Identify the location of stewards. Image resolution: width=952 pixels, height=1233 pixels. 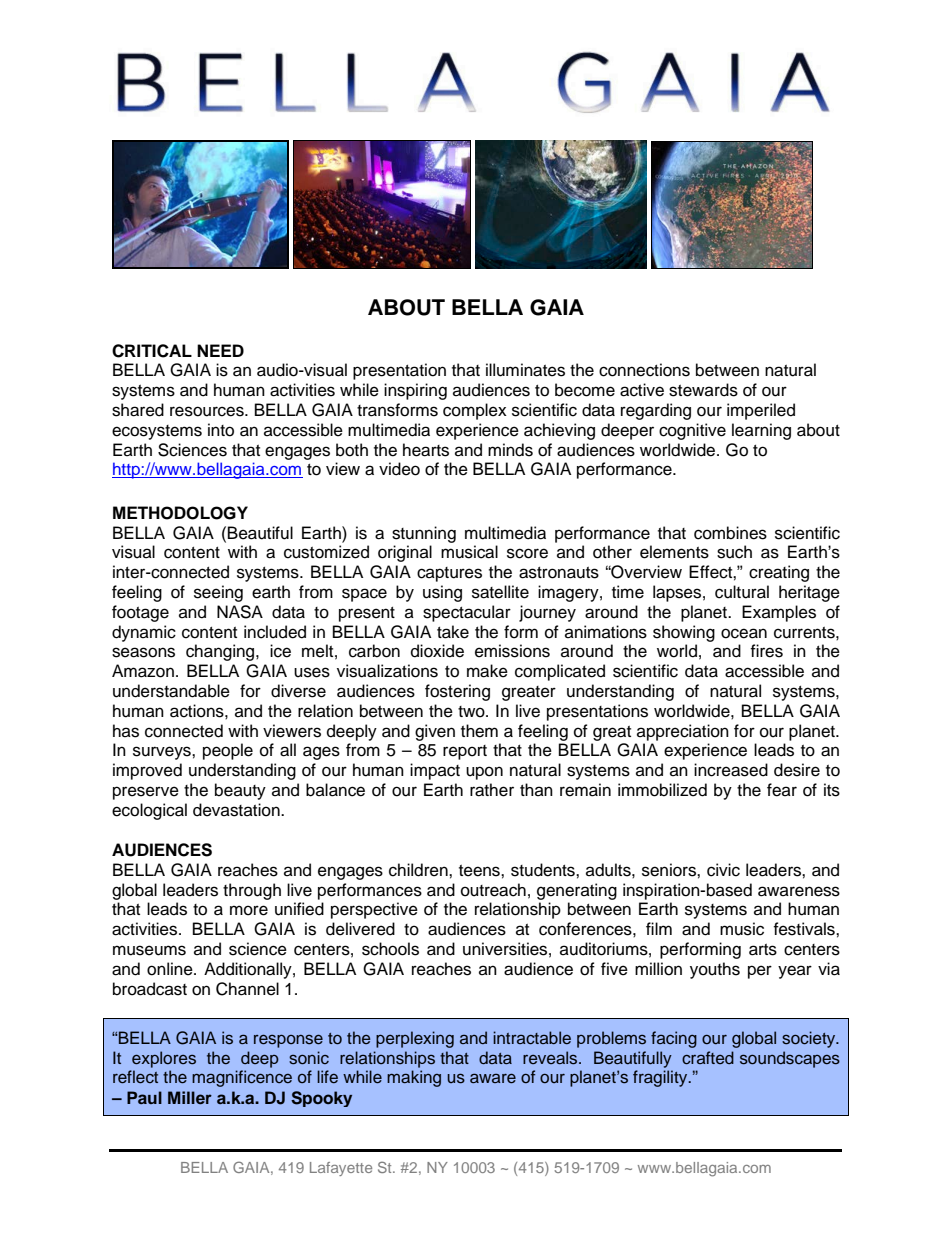
(703, 390).
